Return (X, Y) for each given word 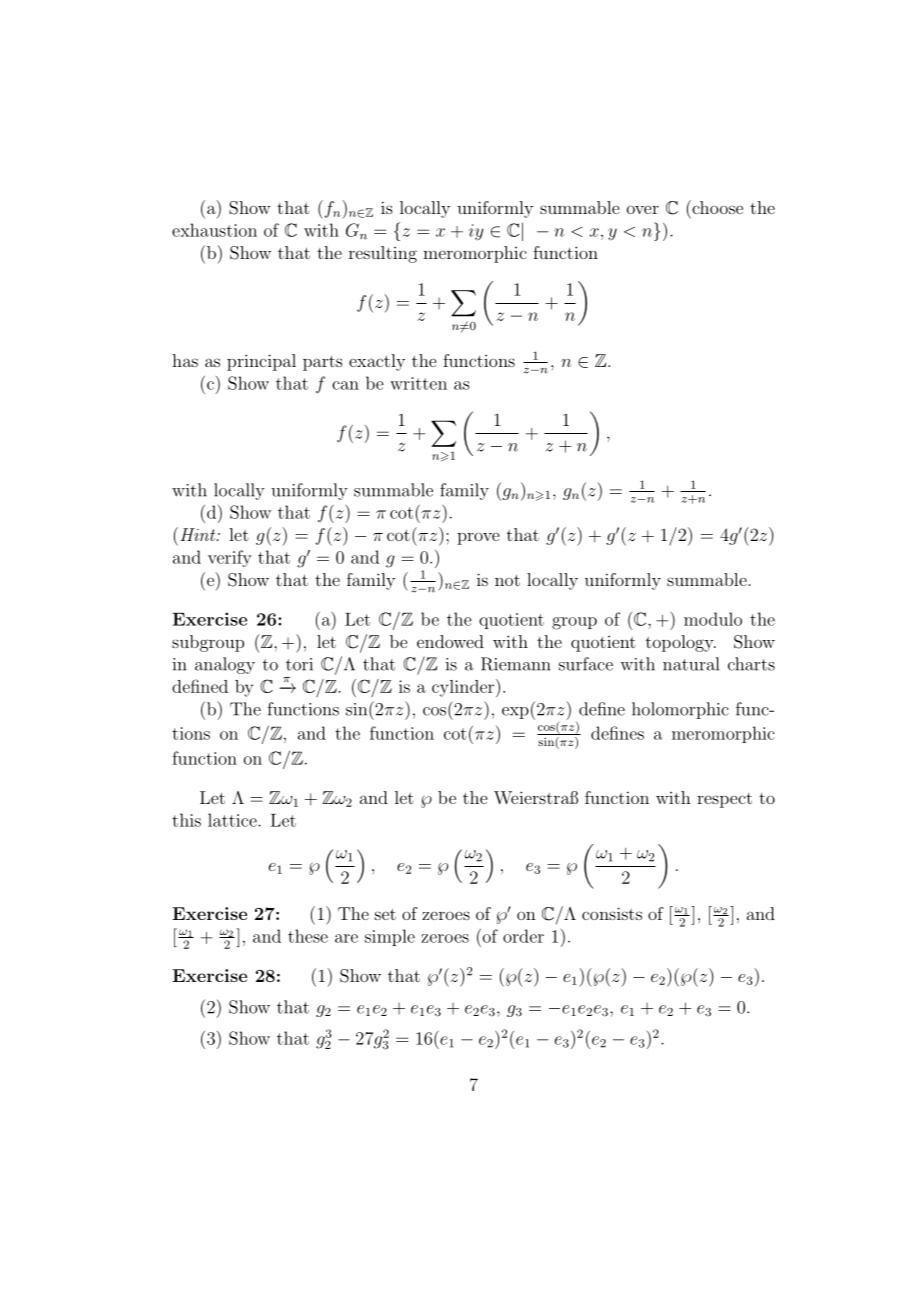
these (308, 936)
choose (716, 207)
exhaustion (214, 230)
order (523, 936)
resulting (383, 254)
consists (612, 913)
